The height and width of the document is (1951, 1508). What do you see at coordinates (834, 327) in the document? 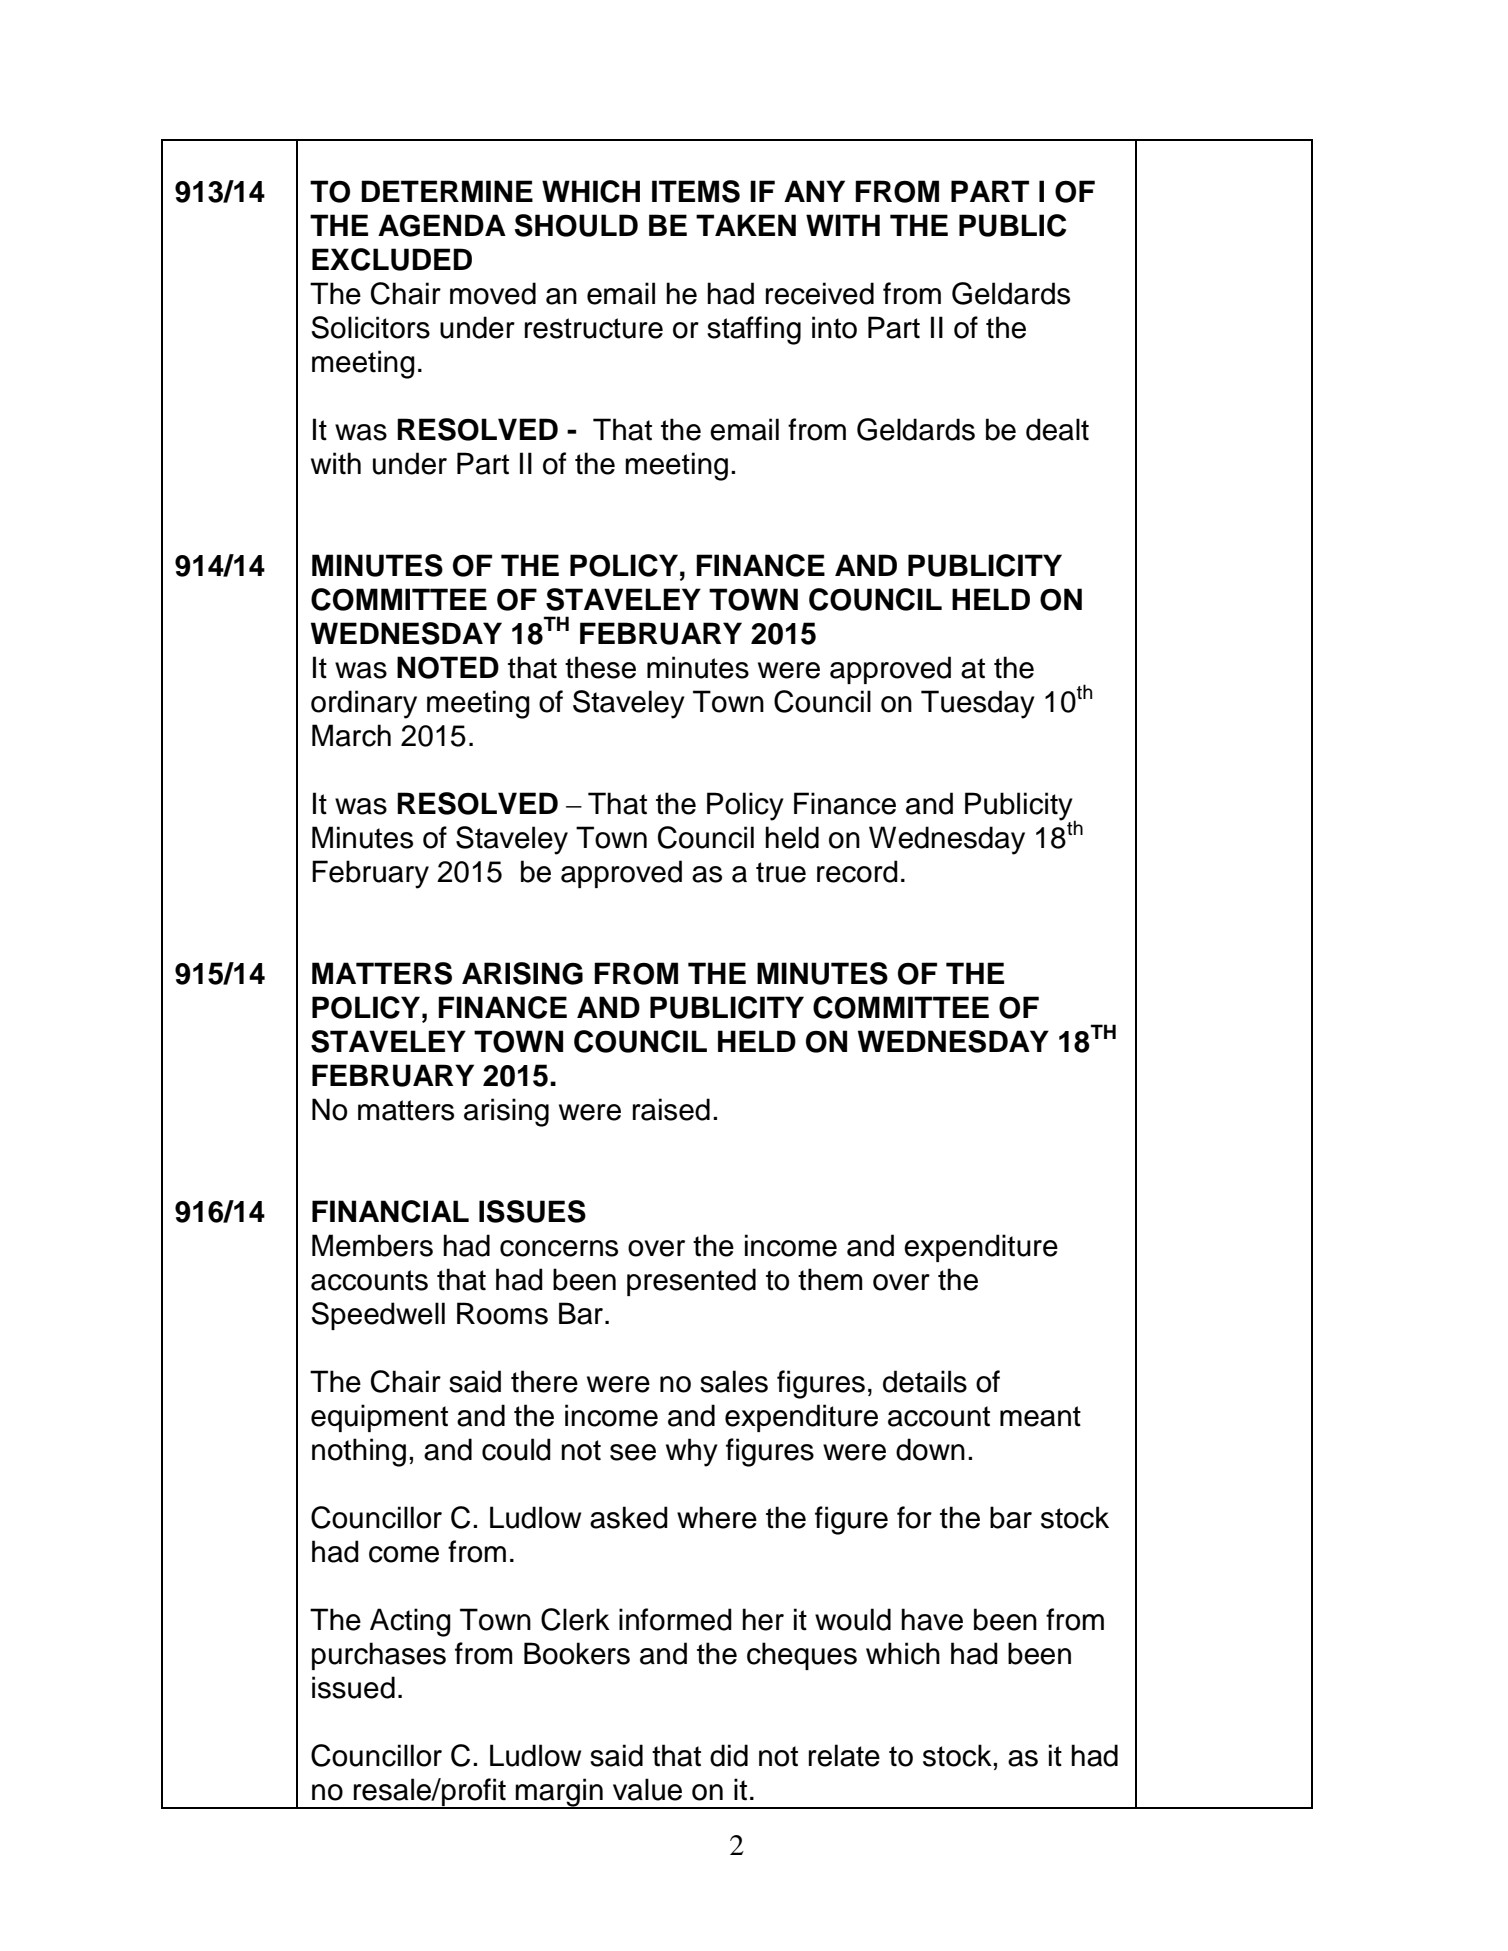
I see `into` at bounding box center [834, 327].
